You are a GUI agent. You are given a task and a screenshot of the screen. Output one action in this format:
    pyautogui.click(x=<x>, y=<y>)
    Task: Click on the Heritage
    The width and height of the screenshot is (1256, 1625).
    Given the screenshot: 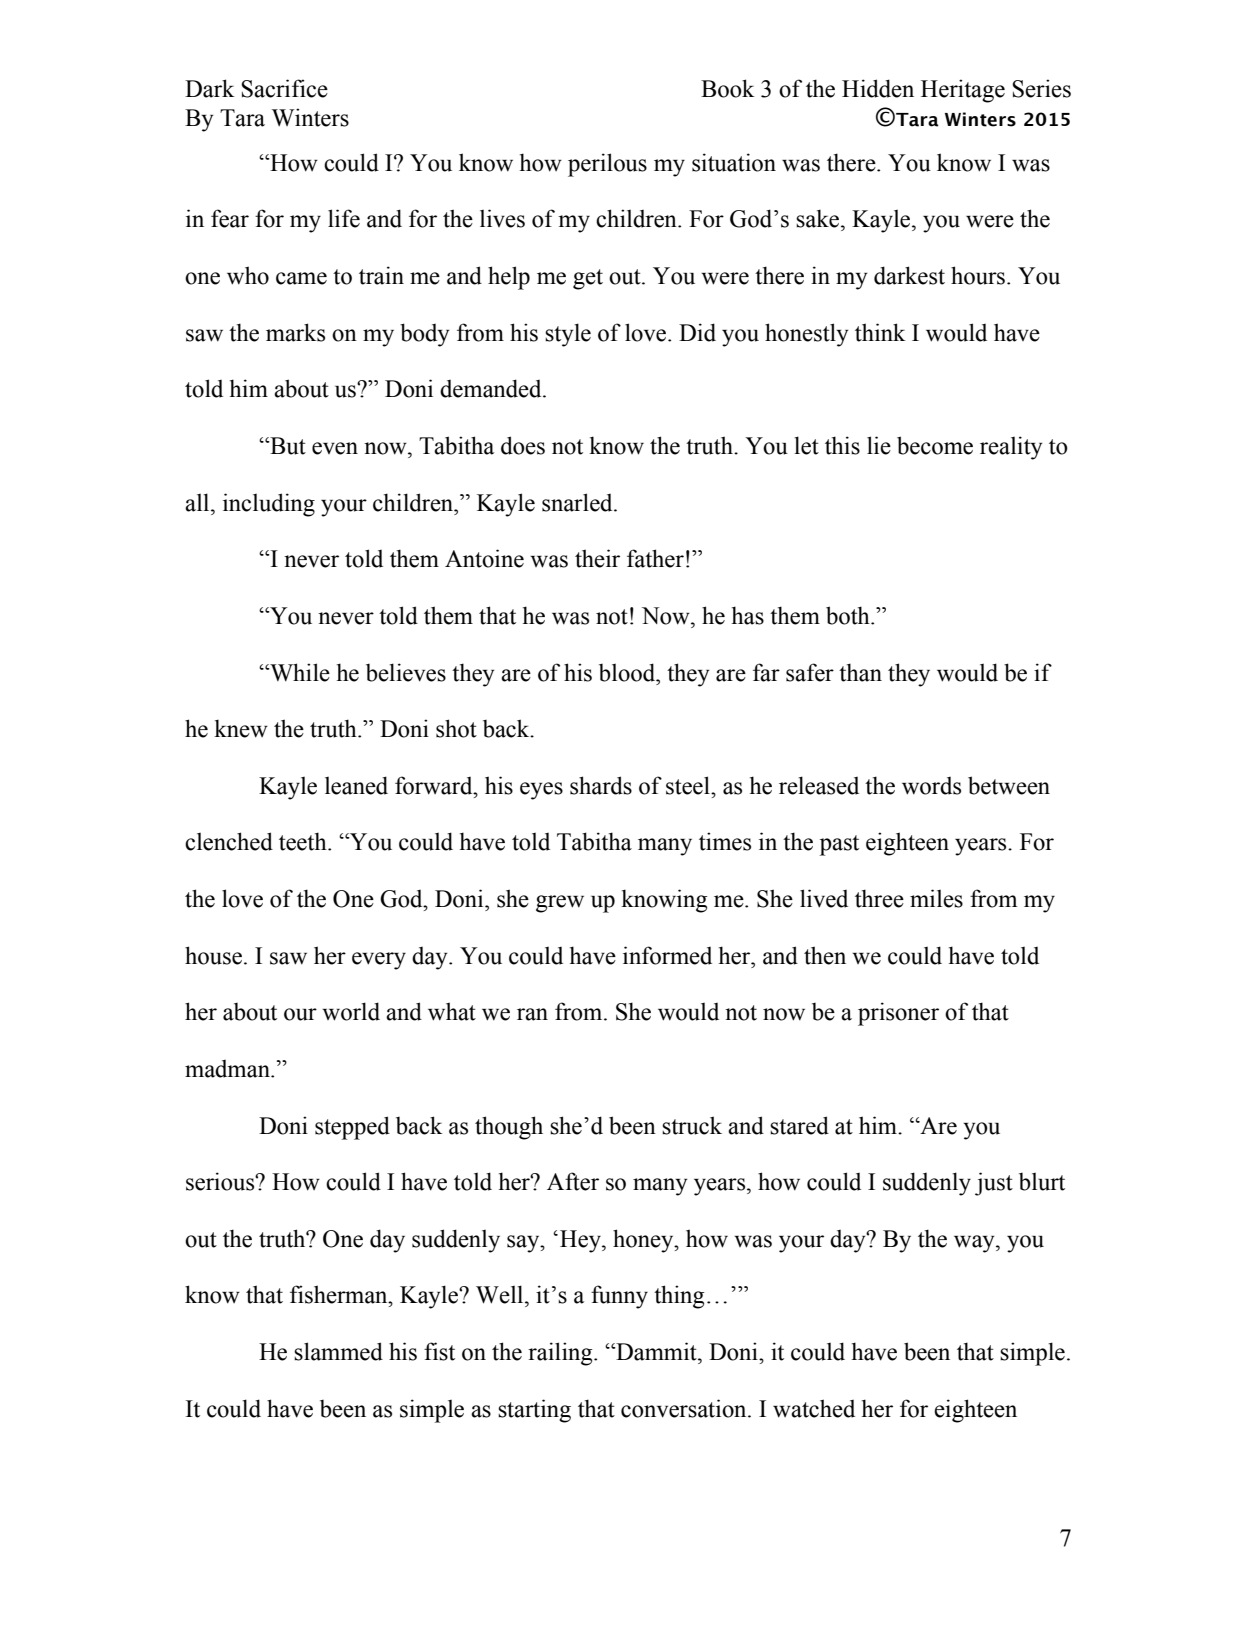 What is the action you would take?
    pyautogui.click(x=963, y=91)
